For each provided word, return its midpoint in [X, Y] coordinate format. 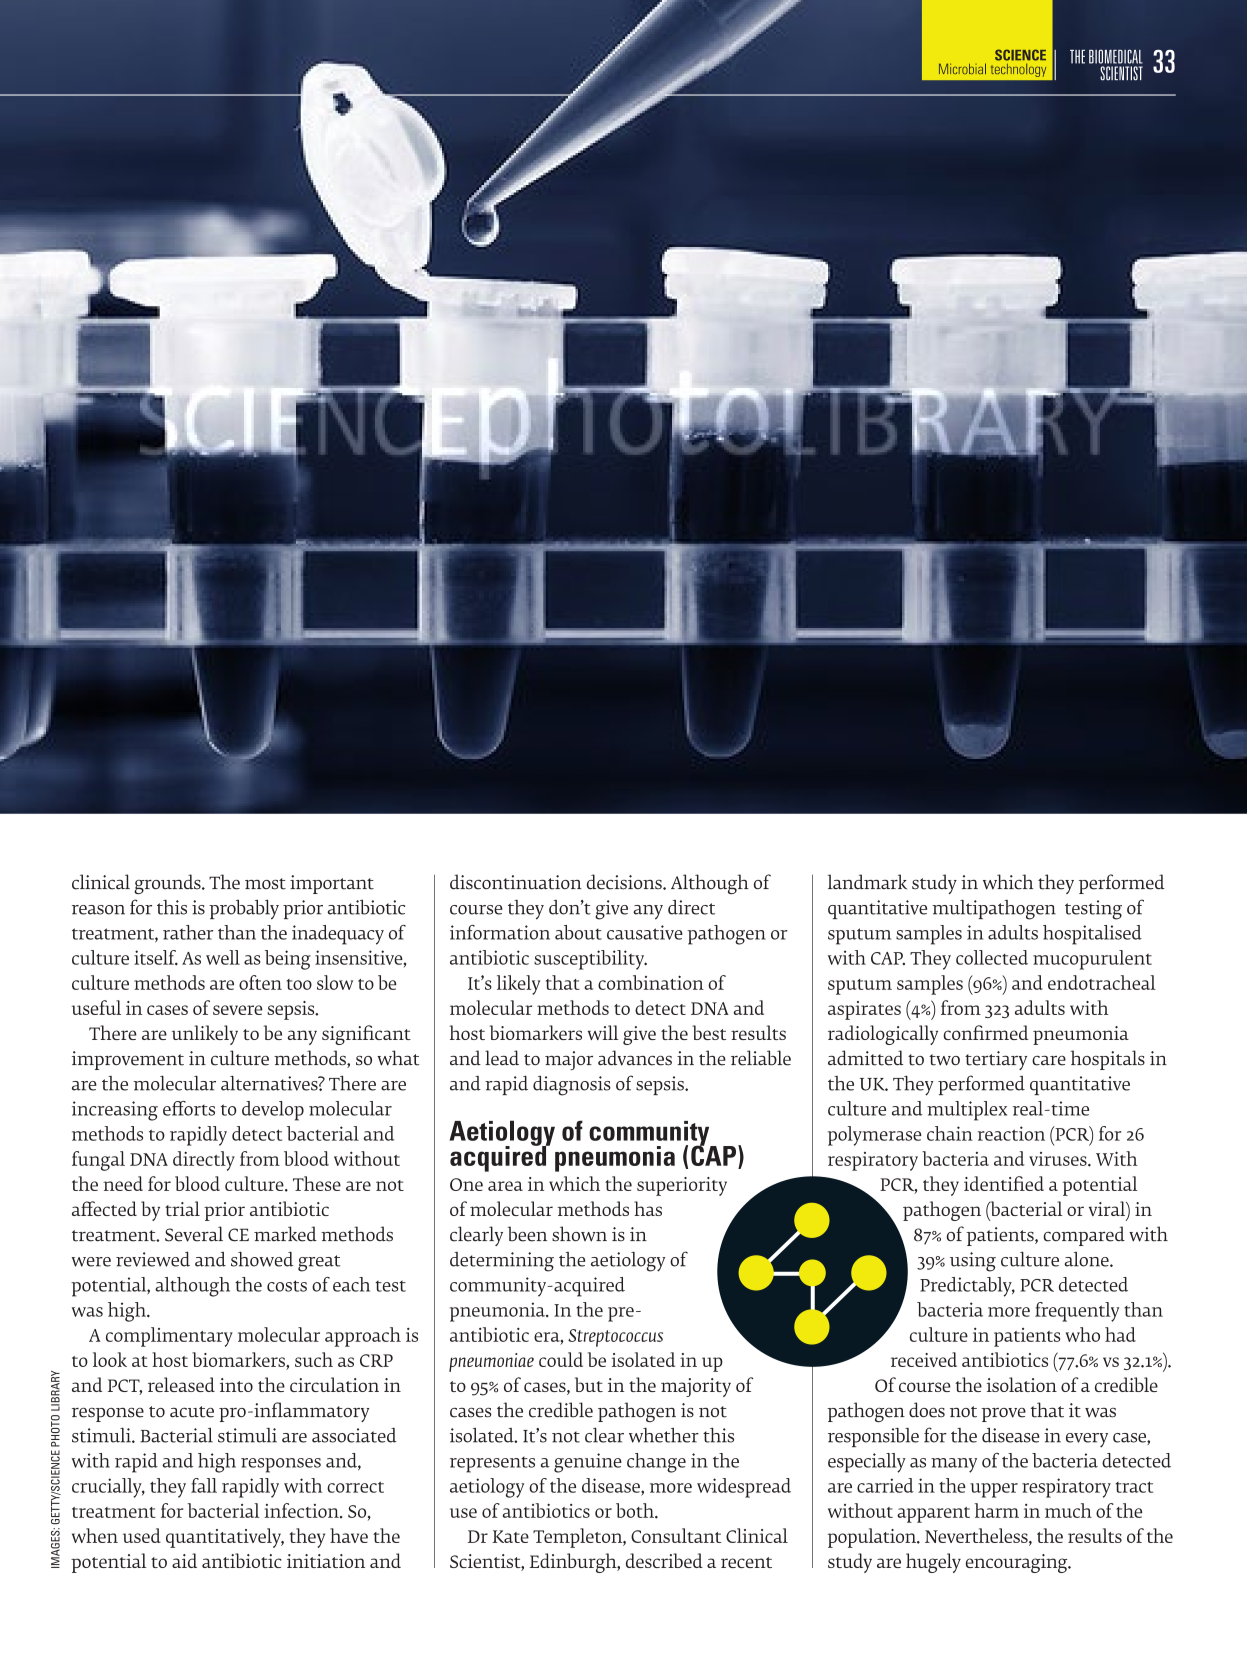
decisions [625, 882]
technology [1018, 70]
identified [1004, 1183]
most [265, 884]
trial [182, 1208]
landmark [867, 882]
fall [204, 1485]
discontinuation [516, 882]
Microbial [962, 68]
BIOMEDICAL [1116, 56]
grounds [168, 884]
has [648, 1208]
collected [992, 957]
